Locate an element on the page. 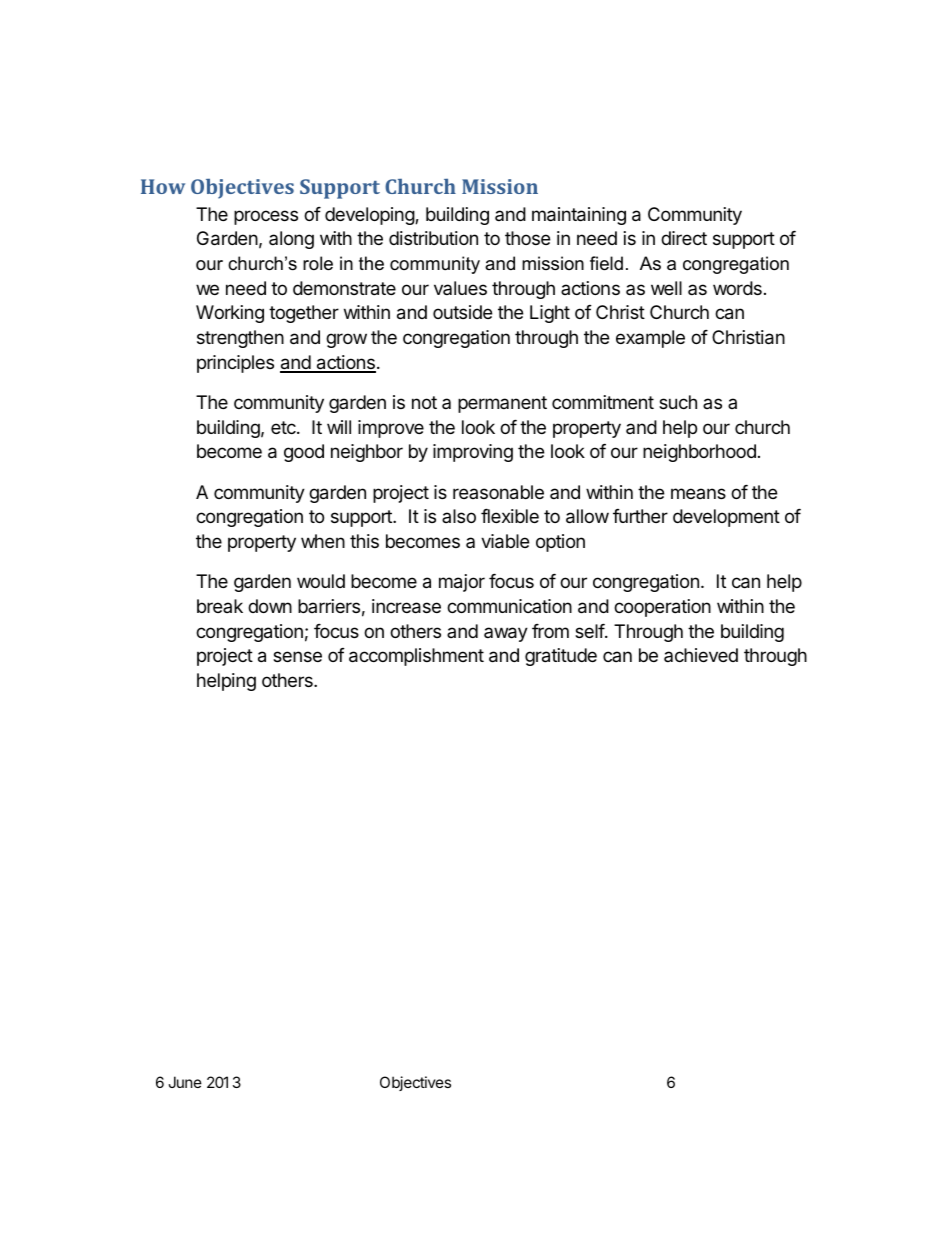  direct is located at coordinates (684, 238).
